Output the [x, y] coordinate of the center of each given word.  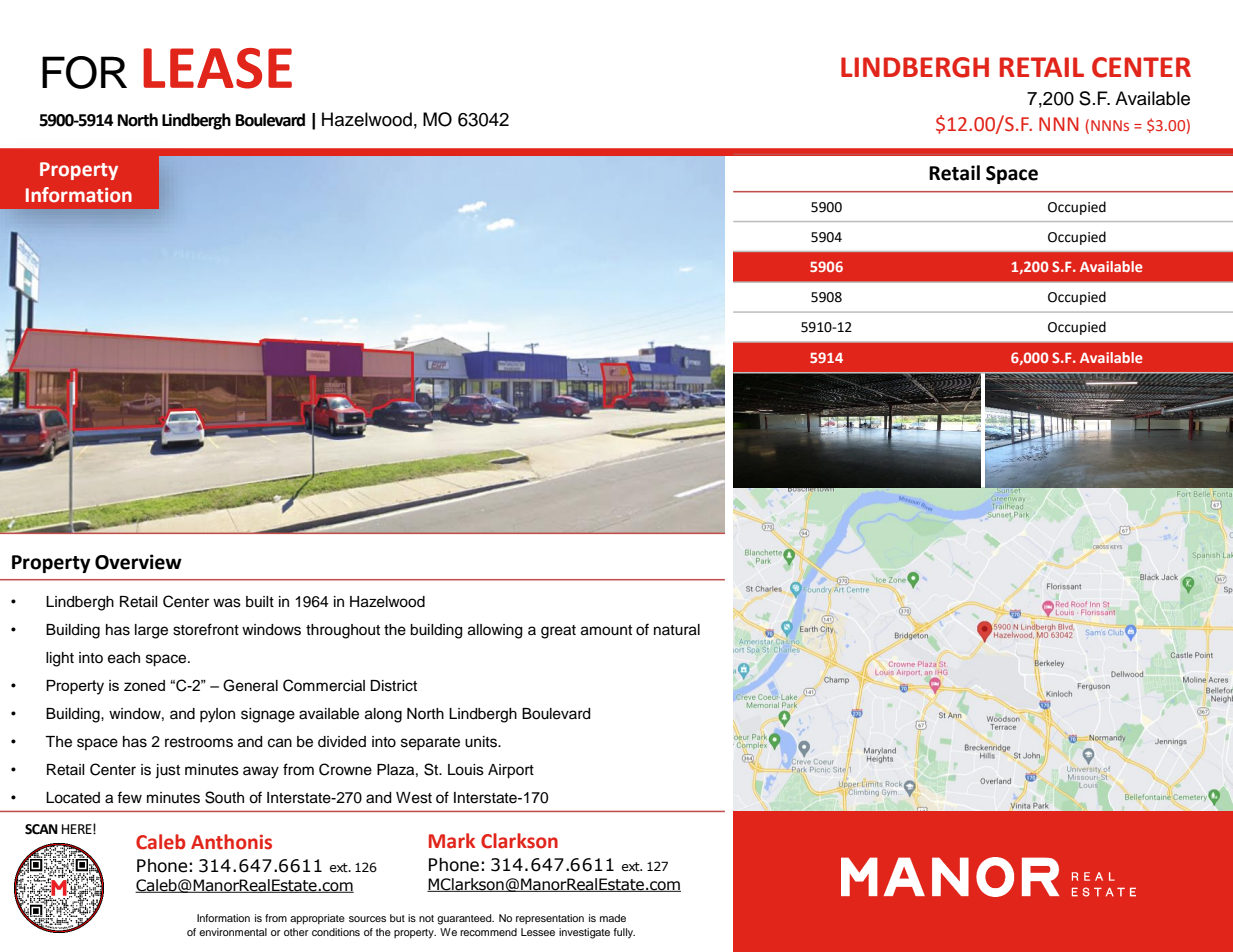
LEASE [217, 68]
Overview [138, 562]
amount [606, 630]
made [613, 918]
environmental [233, 932]
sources [367, 919]
